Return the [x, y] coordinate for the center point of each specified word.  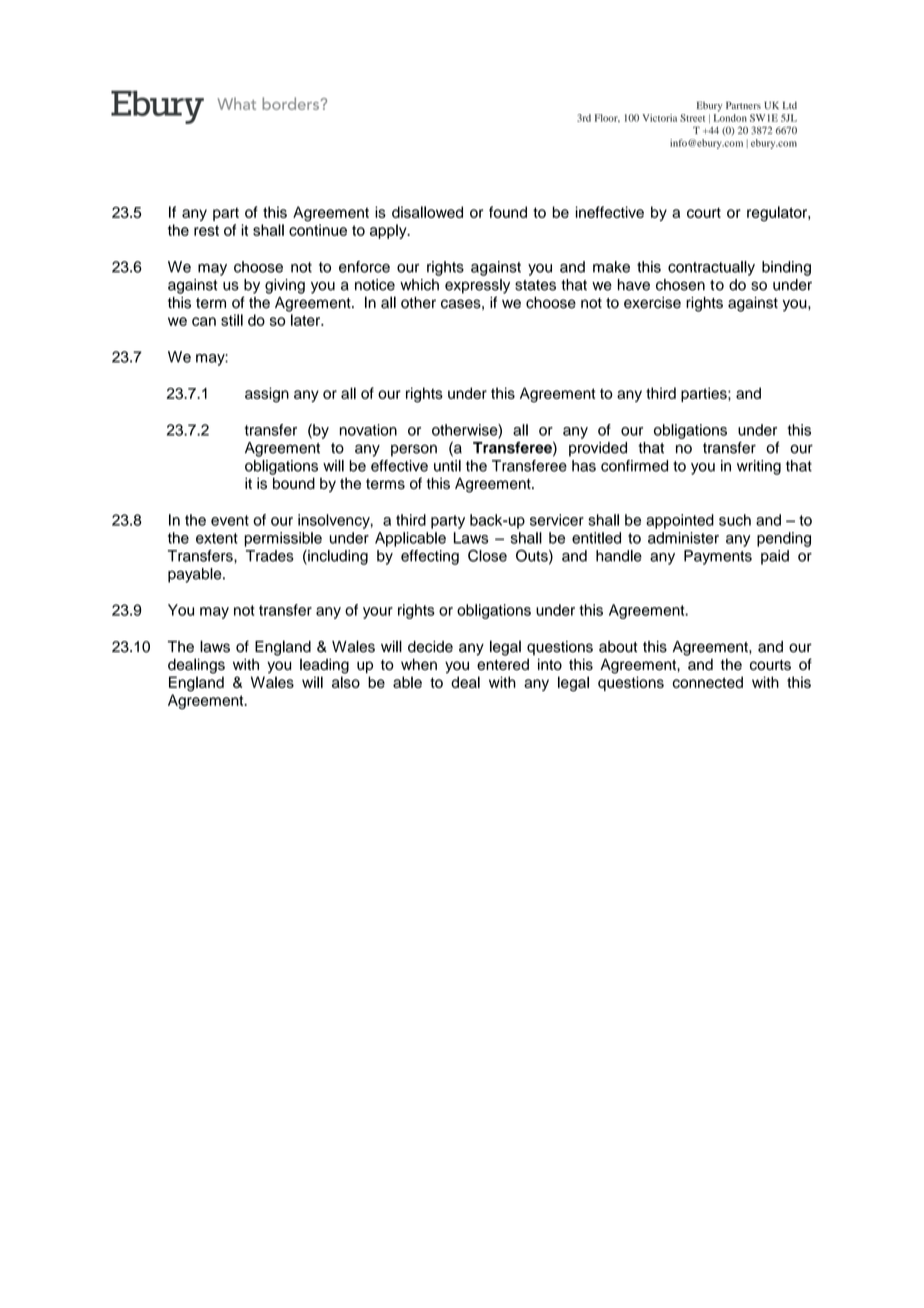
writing [759, 467]
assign [267, 395]
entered [503, 664]
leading [324, 666]
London [730, 118]
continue [318, 230]
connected [708, 682]
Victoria [659, 118]
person [414, 450]
